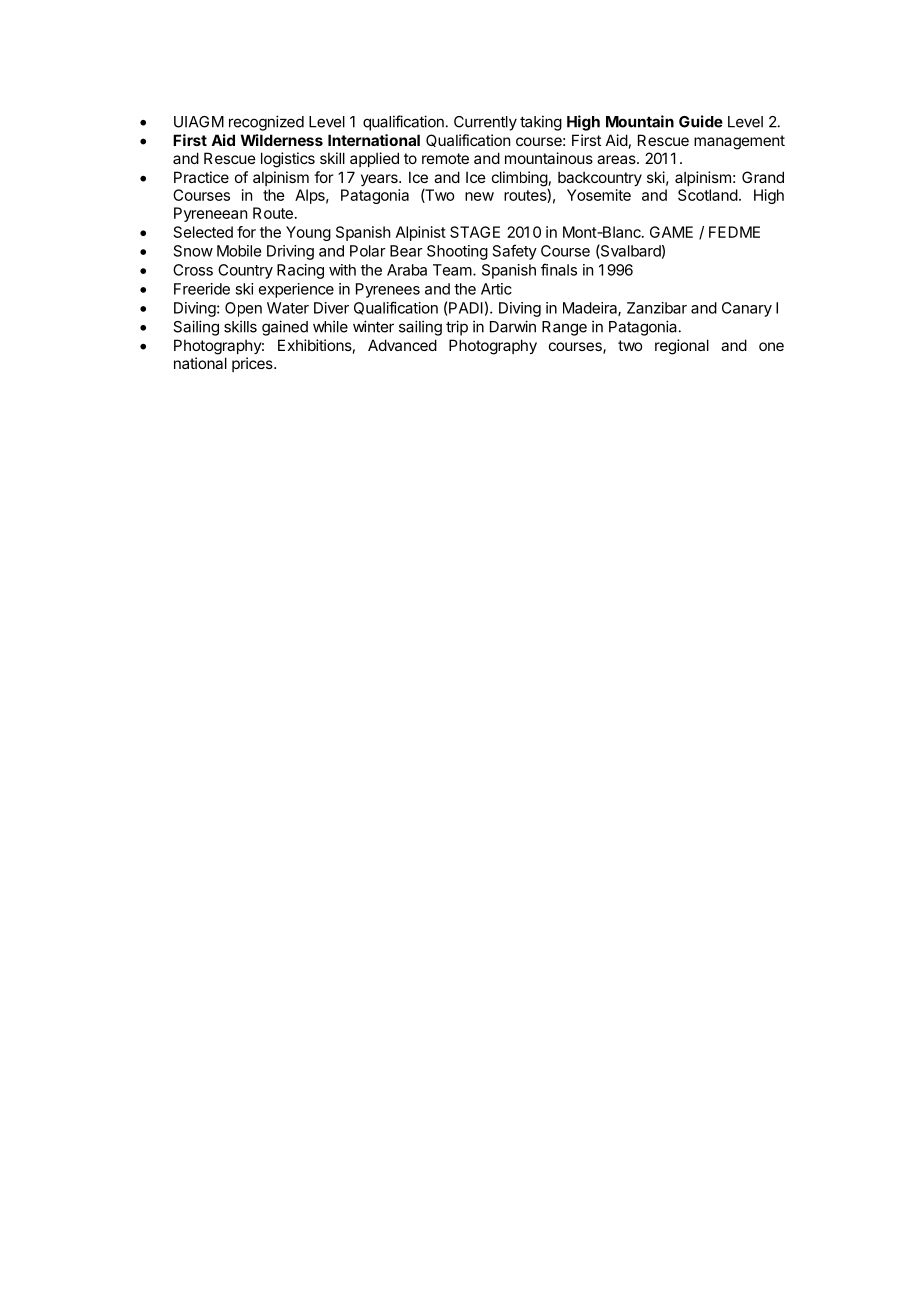 Image resolution: width=924 pixels, height=1308 pixels. What do you see at coordinates (485, 123) in the screenshot?
I see `Currently` at bounding box center [485, 123].
